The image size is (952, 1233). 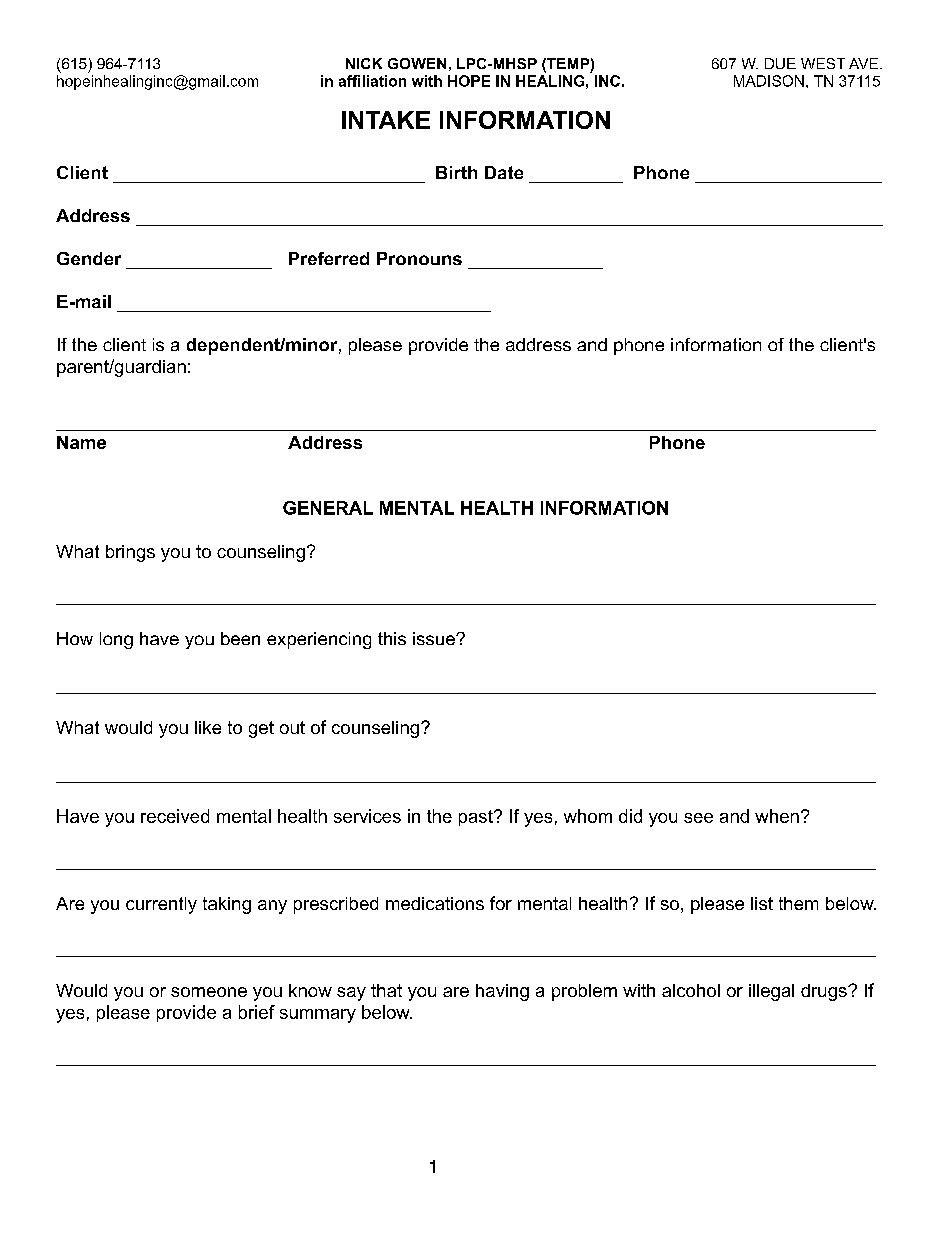 What do you see at coordinates (364, 63) in the document?
I see `NICK` at bounding box center [364, 63].
